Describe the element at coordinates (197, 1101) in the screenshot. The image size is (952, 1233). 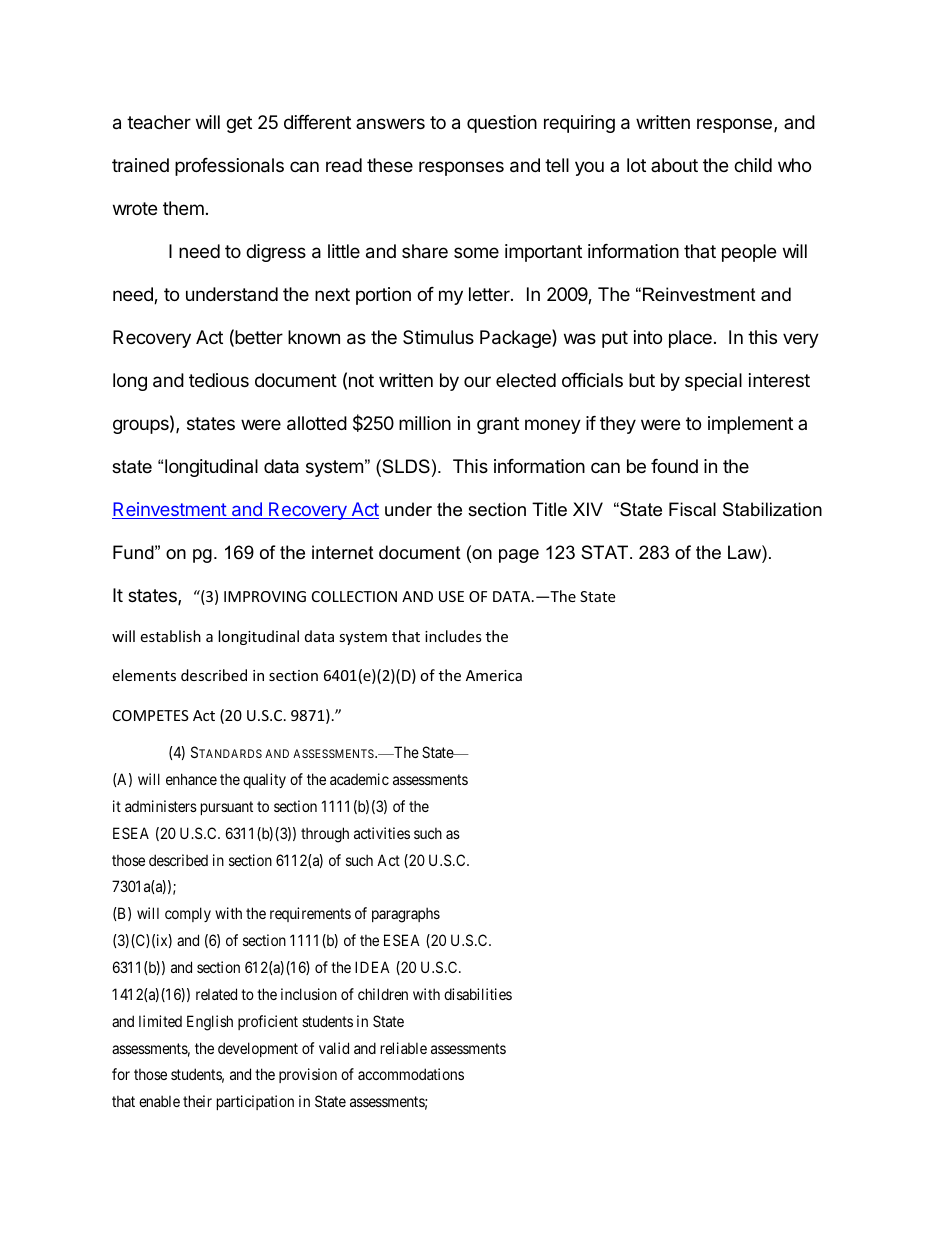
I see `their` at that location.
